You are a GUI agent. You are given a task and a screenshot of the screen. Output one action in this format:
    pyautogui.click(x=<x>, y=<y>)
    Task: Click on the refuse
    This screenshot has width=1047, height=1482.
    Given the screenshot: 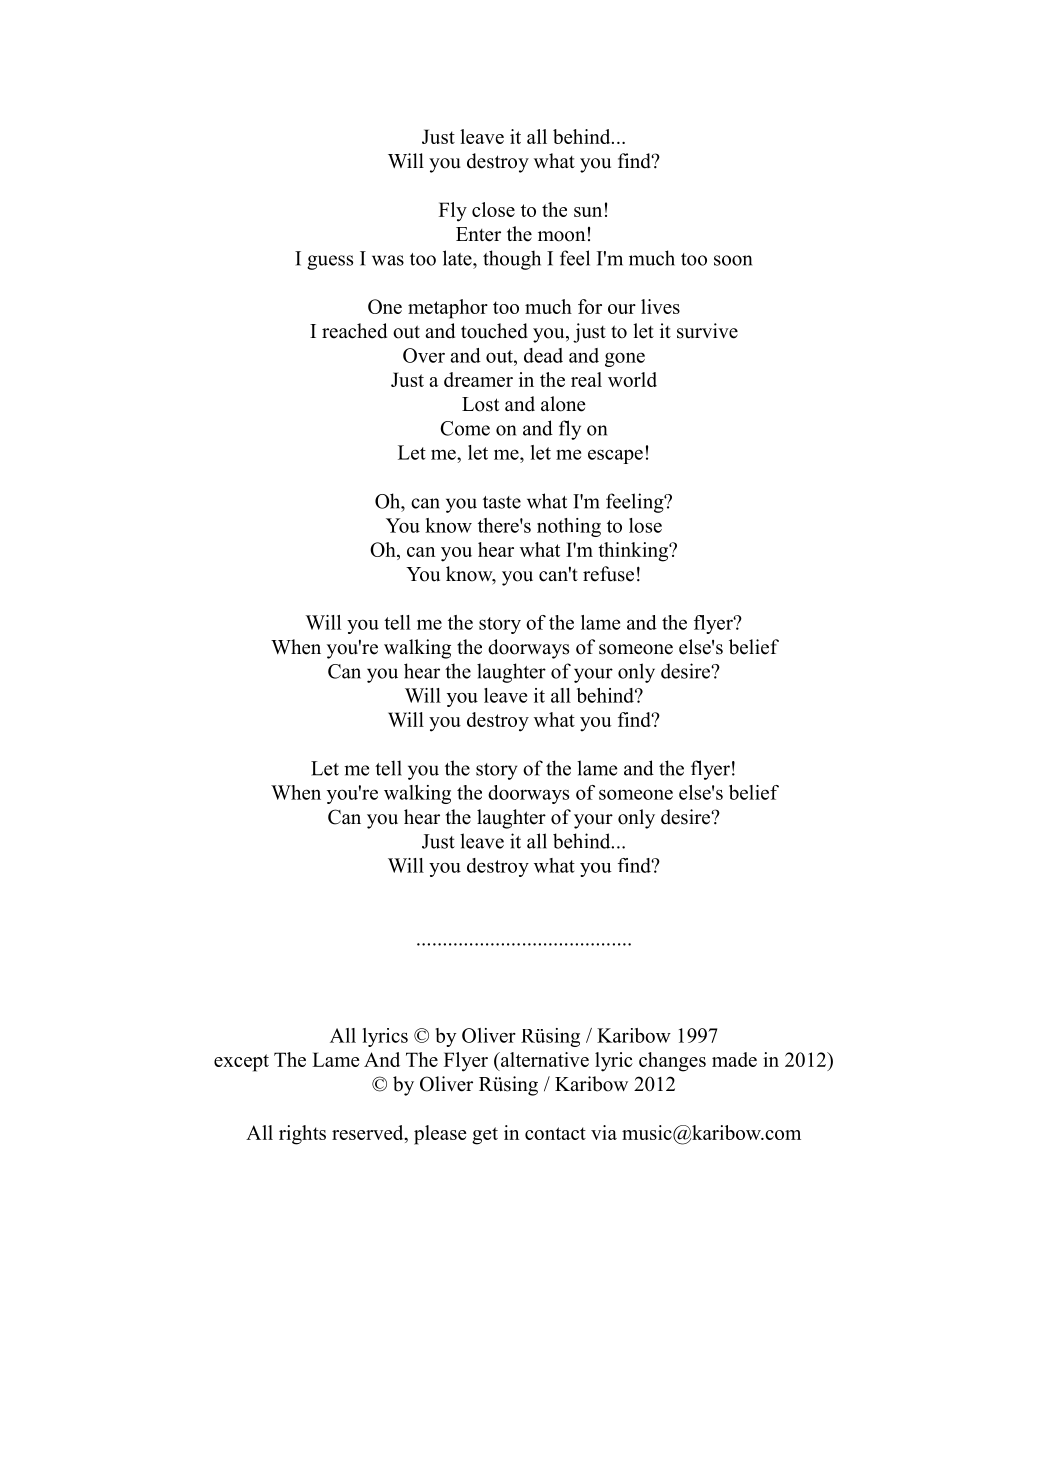 What is the action you would take?
    pyautogui.click(x=608, y=574)
